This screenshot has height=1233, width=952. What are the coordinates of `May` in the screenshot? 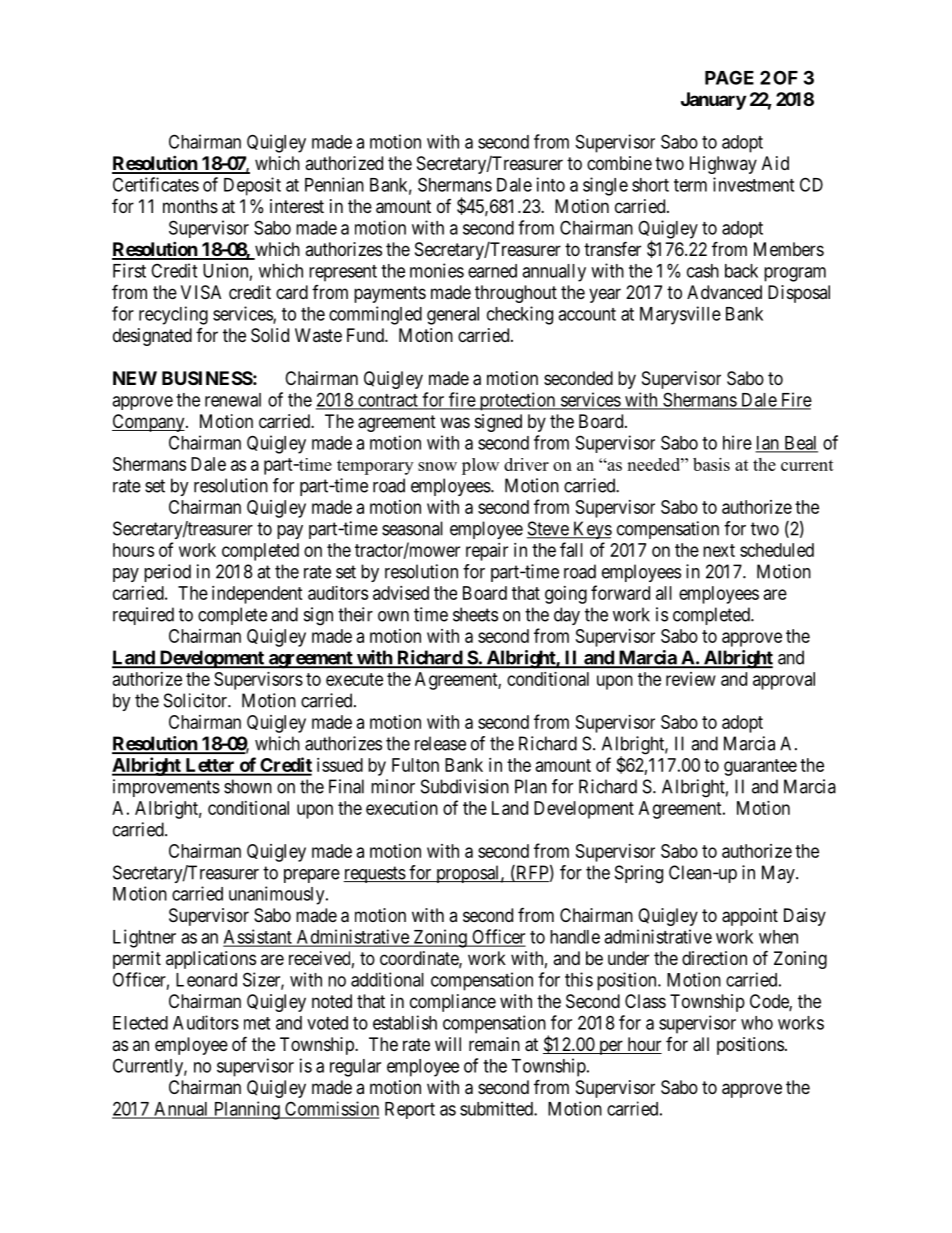 It's located at (779, 874).
